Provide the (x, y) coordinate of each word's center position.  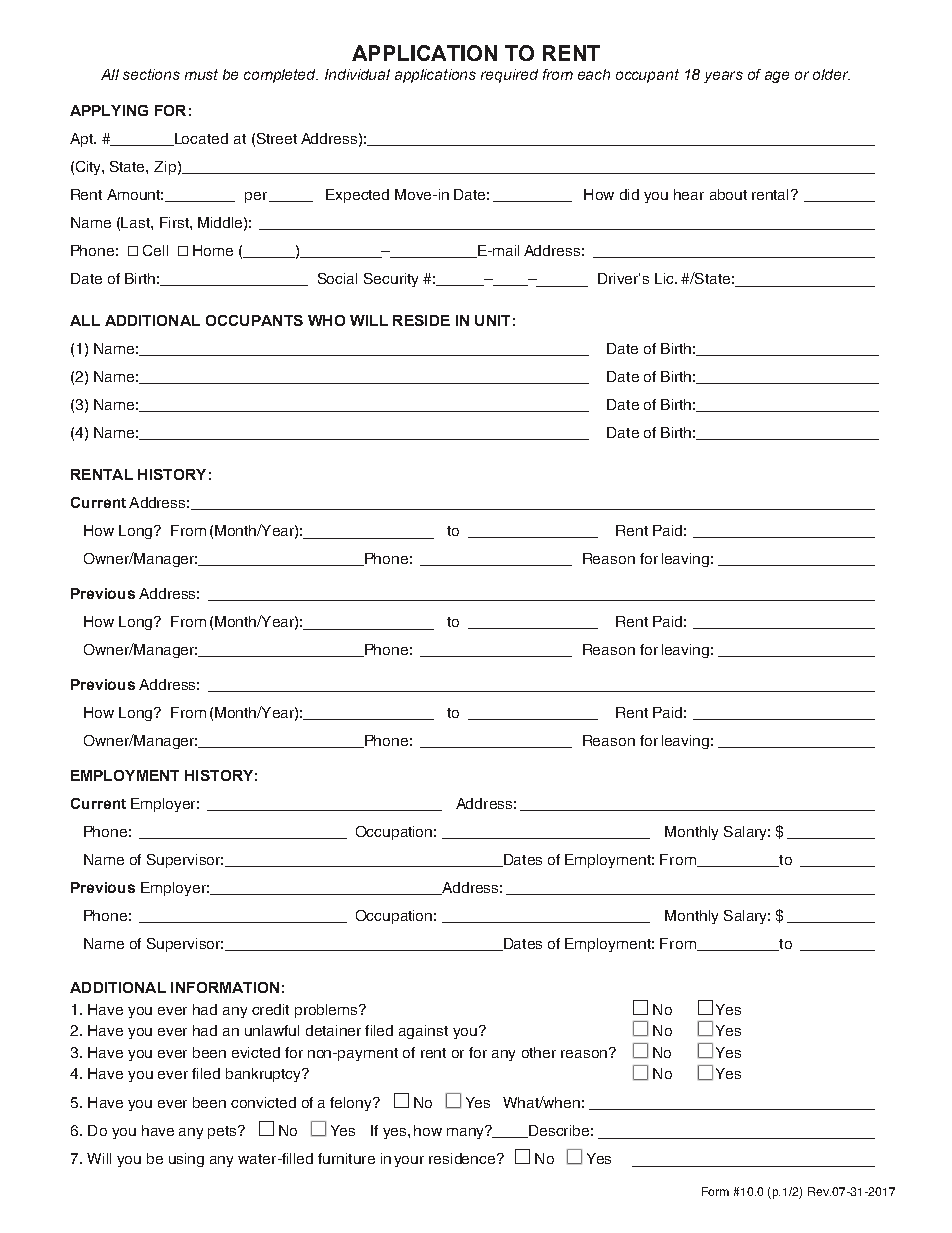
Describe (558, 1131)
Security (391, 280)
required (509, 76)
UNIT (492, 320)
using (186, 1160)
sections (151, 74)
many (466, 1132)
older (831, 74)
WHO (326, 320)
